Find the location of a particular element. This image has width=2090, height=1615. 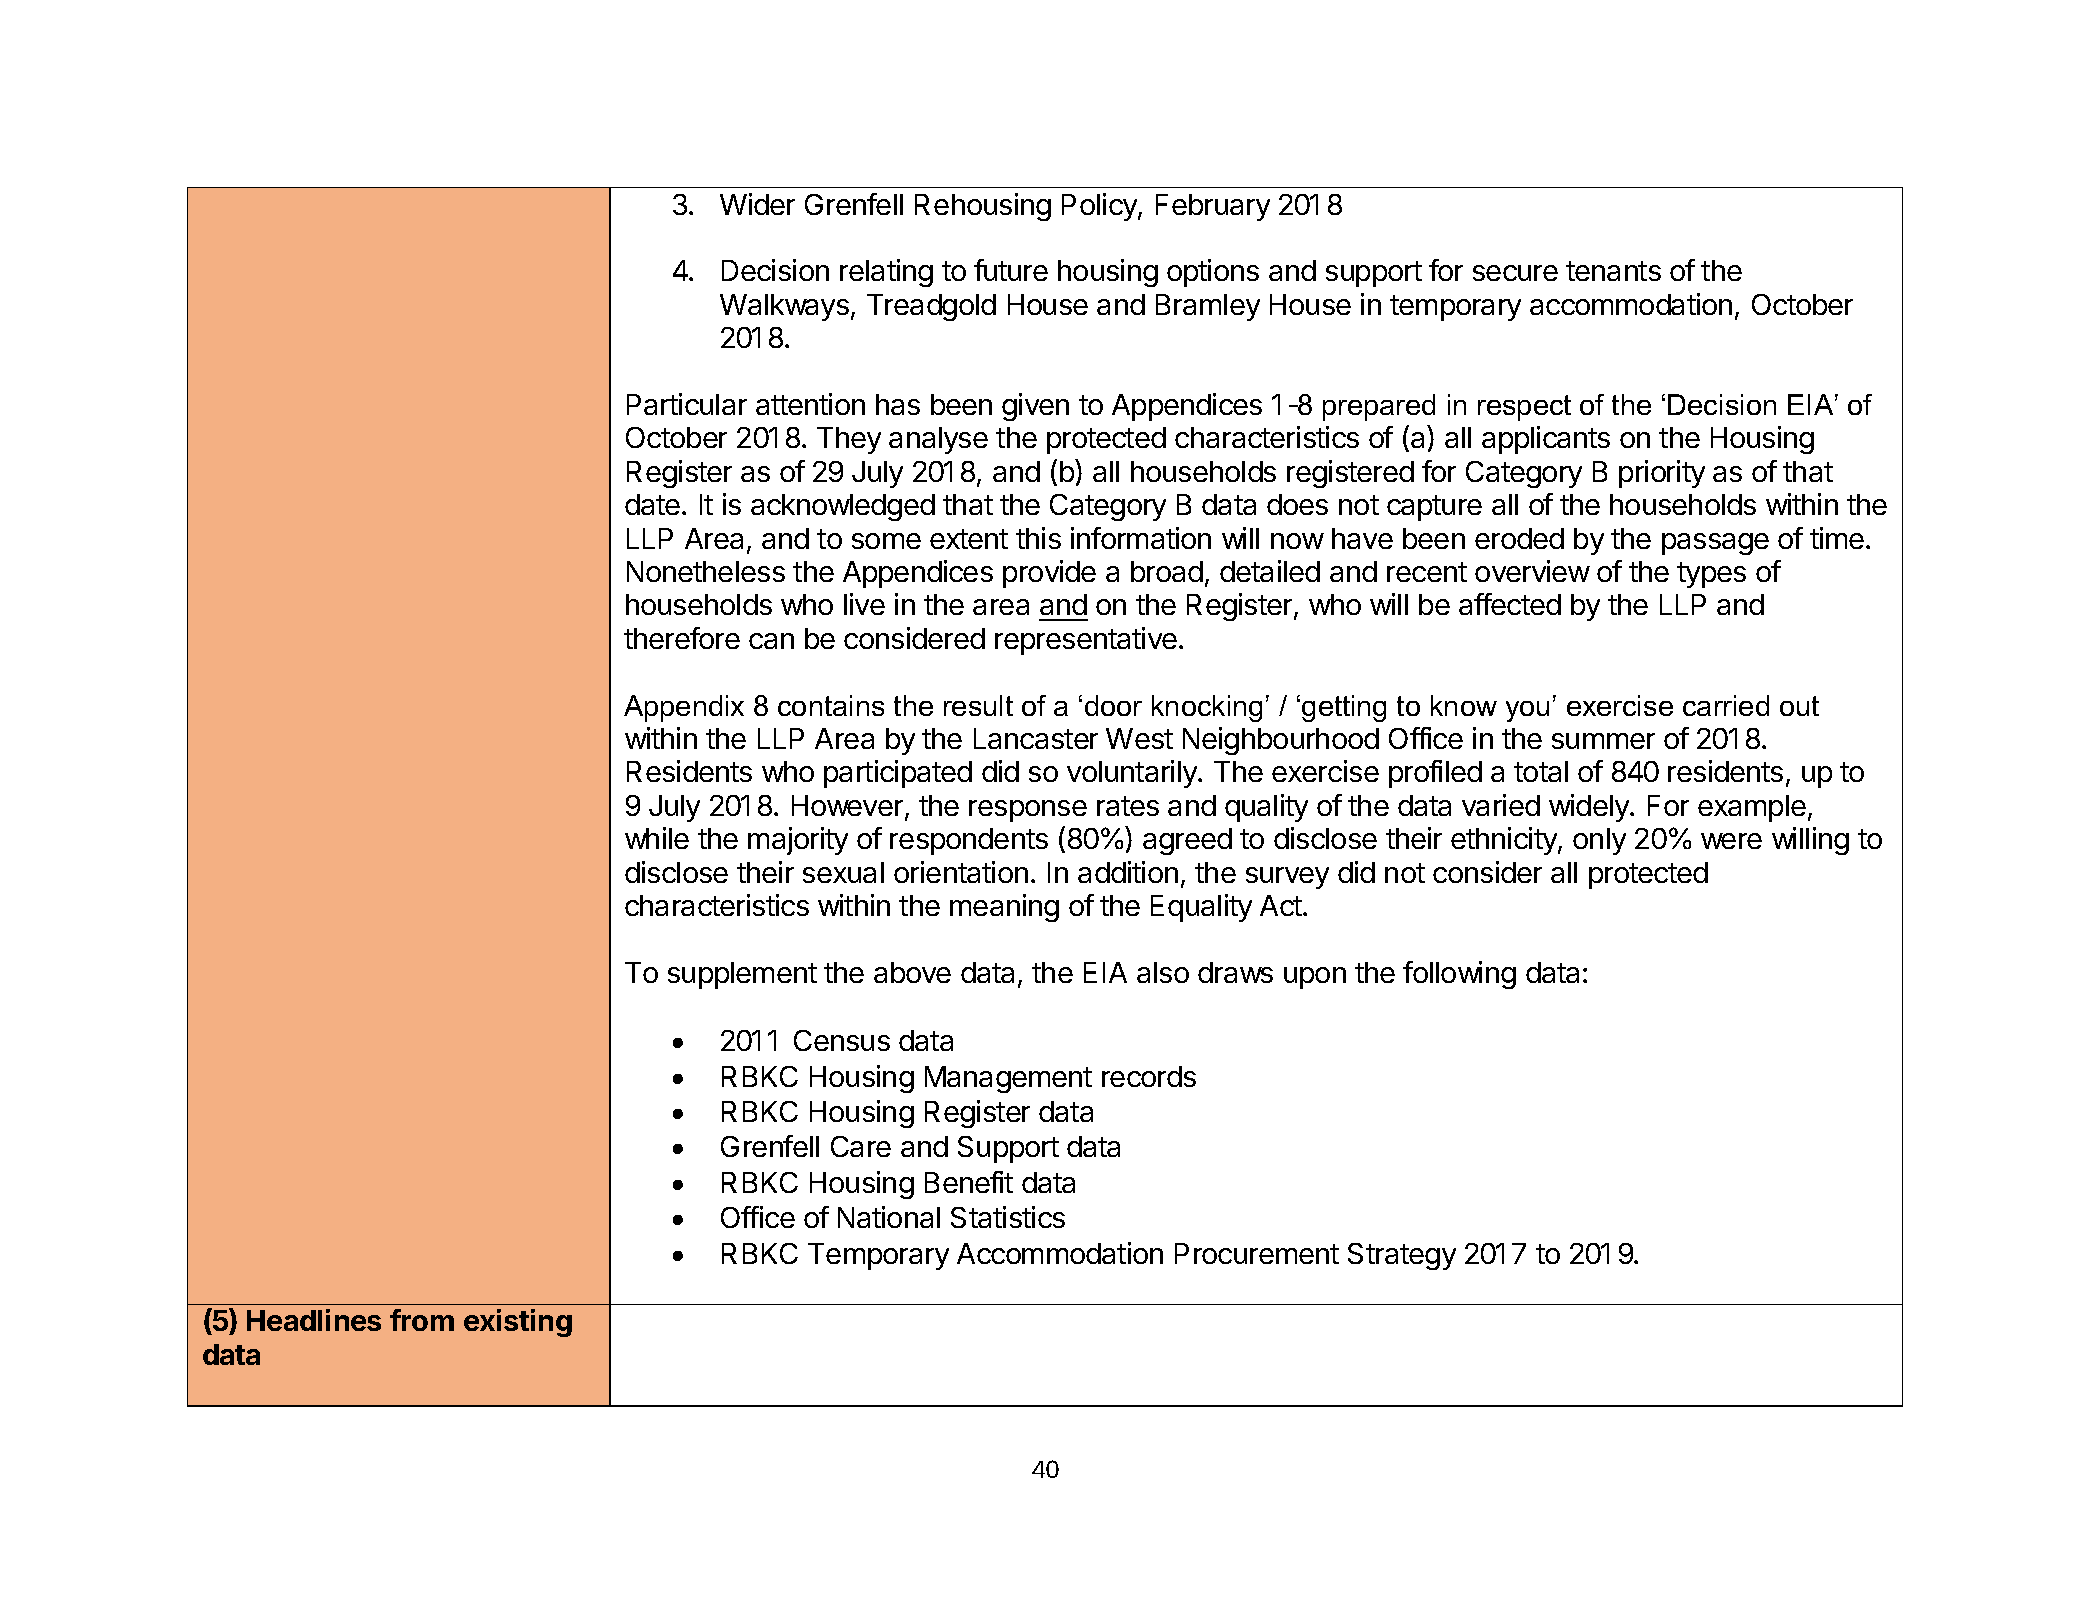

Policy is located at coordinates (1100, 207).
